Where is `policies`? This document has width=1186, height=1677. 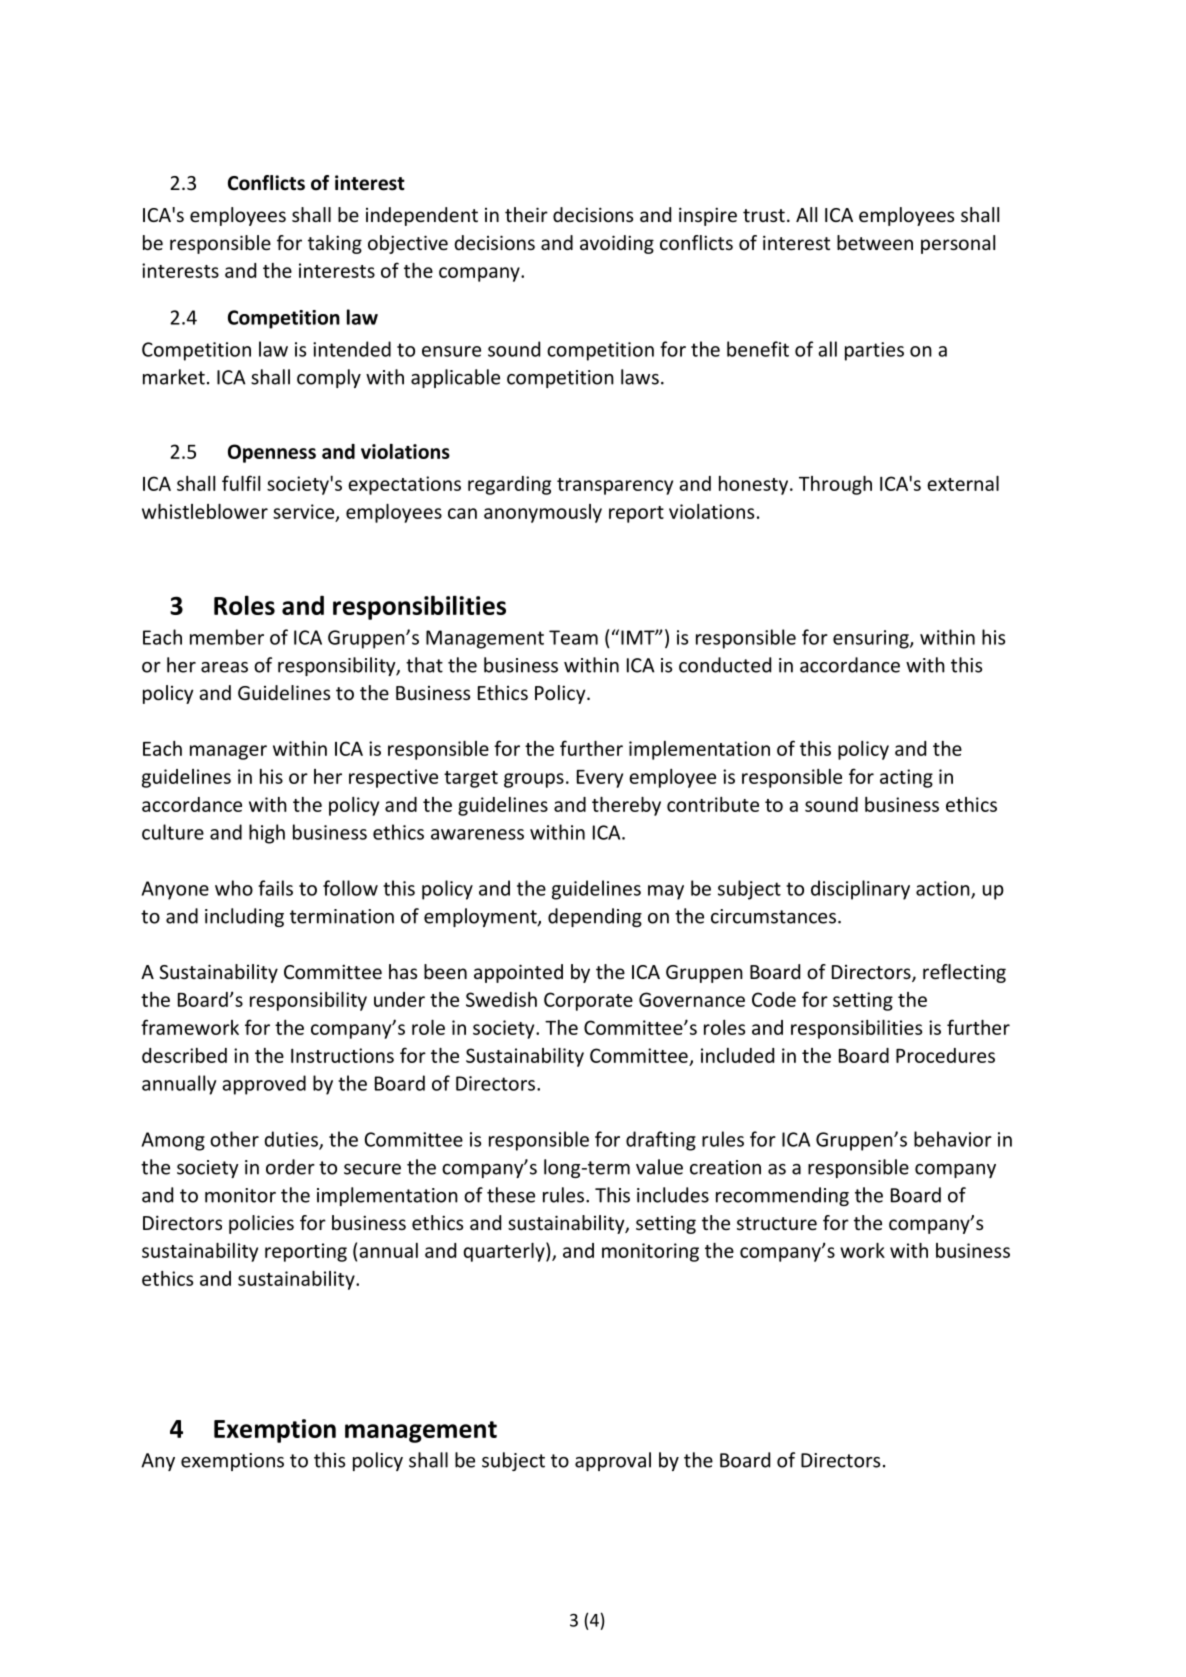 policies is located at coordinates (261, 1224).
